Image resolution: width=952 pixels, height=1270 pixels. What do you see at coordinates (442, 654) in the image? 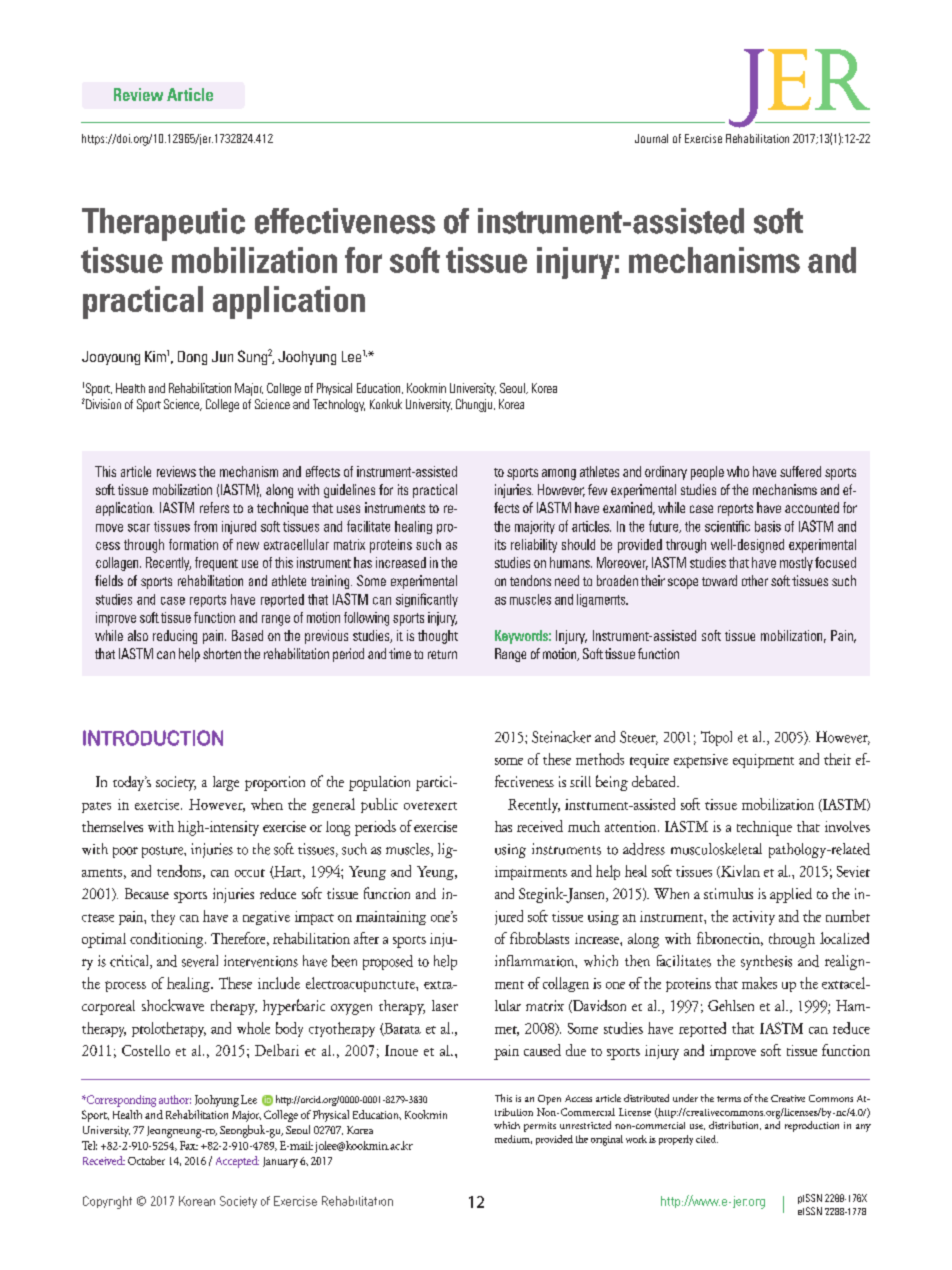
I see `return` at bounding box center [442, 654].
